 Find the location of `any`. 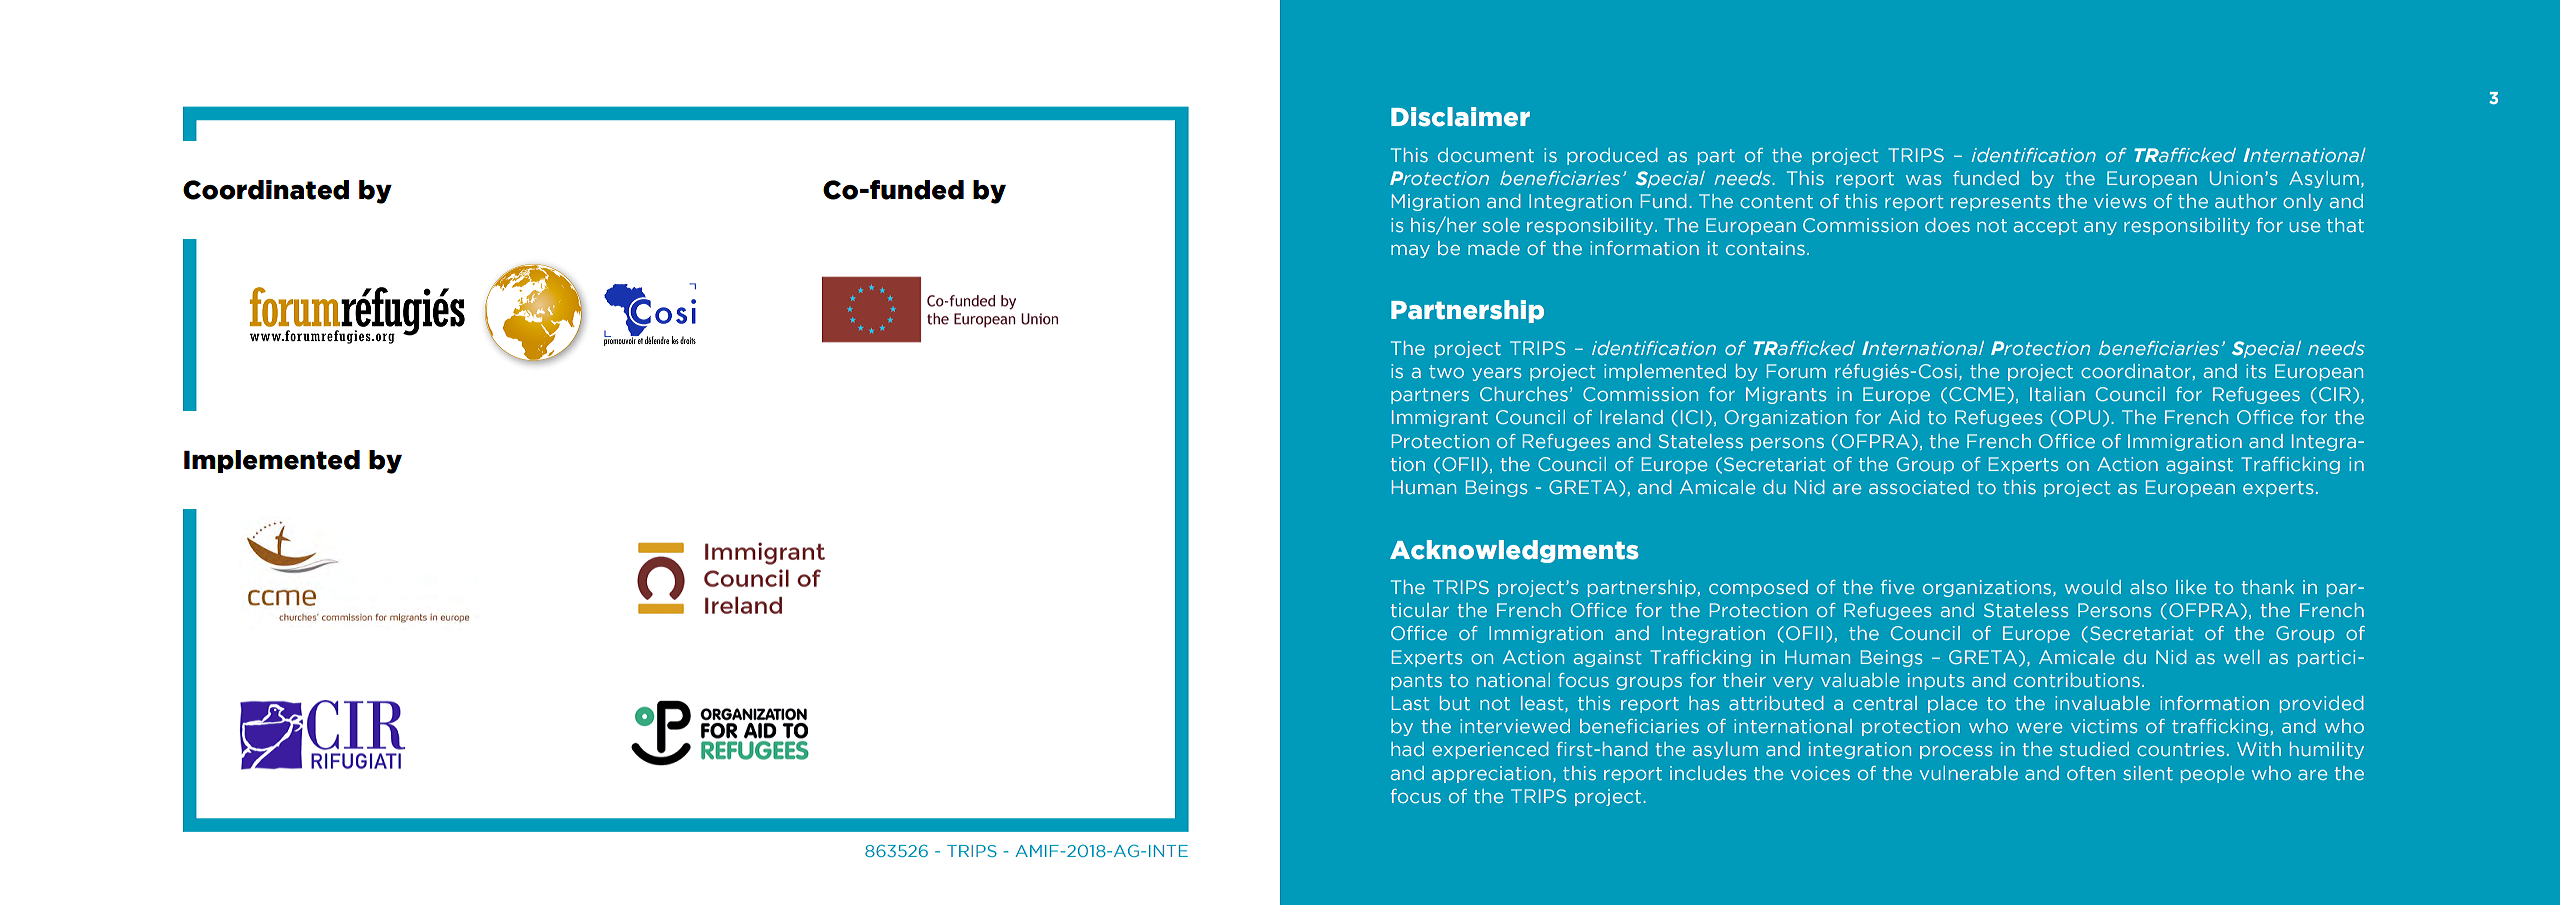

any is located at coordinates (2100, 228).
